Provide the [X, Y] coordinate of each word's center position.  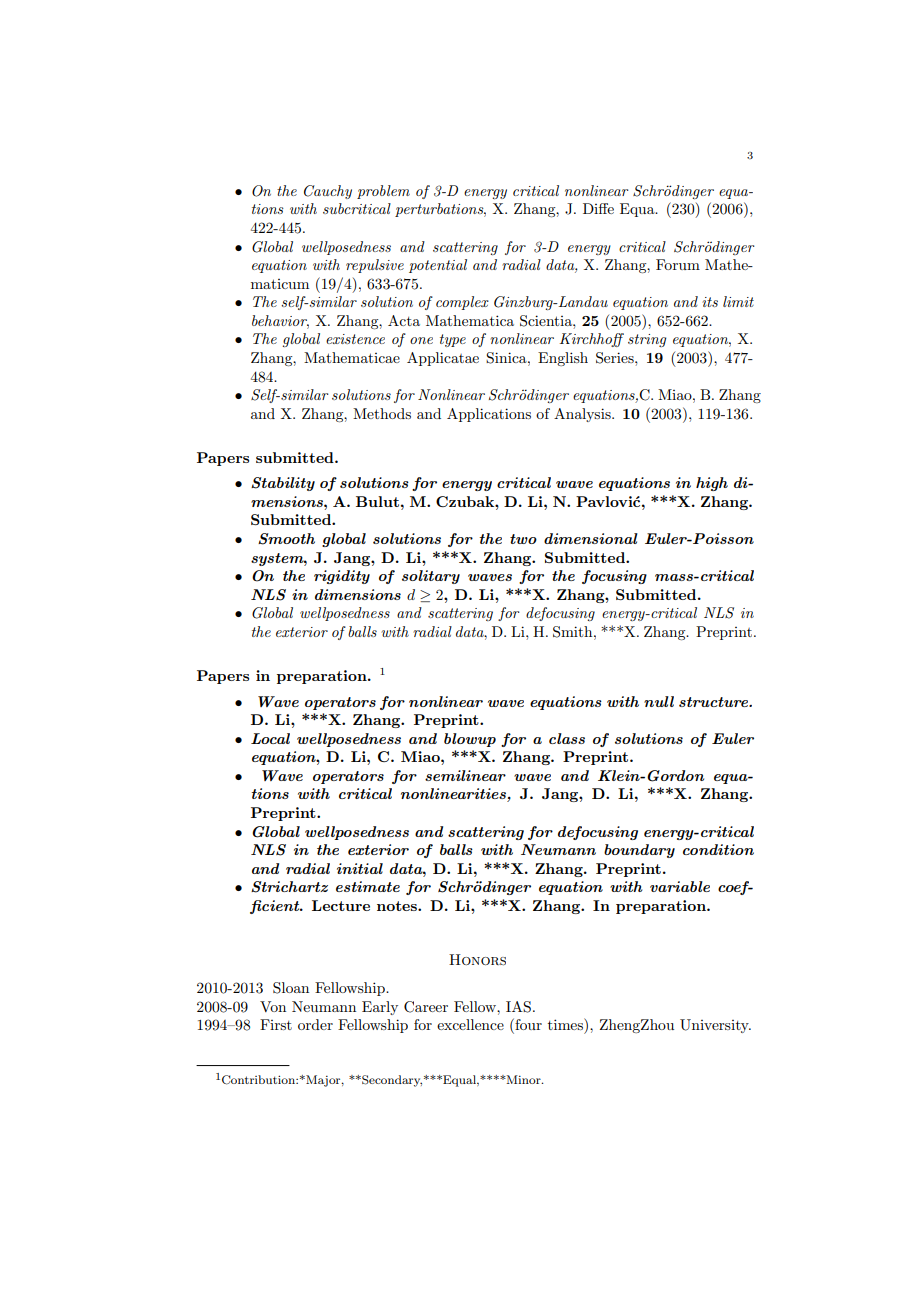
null [659, 701]
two [523, 539]
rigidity [342, 577]
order [315, 1024]
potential [438, 266]
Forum [678, 264]
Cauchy [328, 192]
